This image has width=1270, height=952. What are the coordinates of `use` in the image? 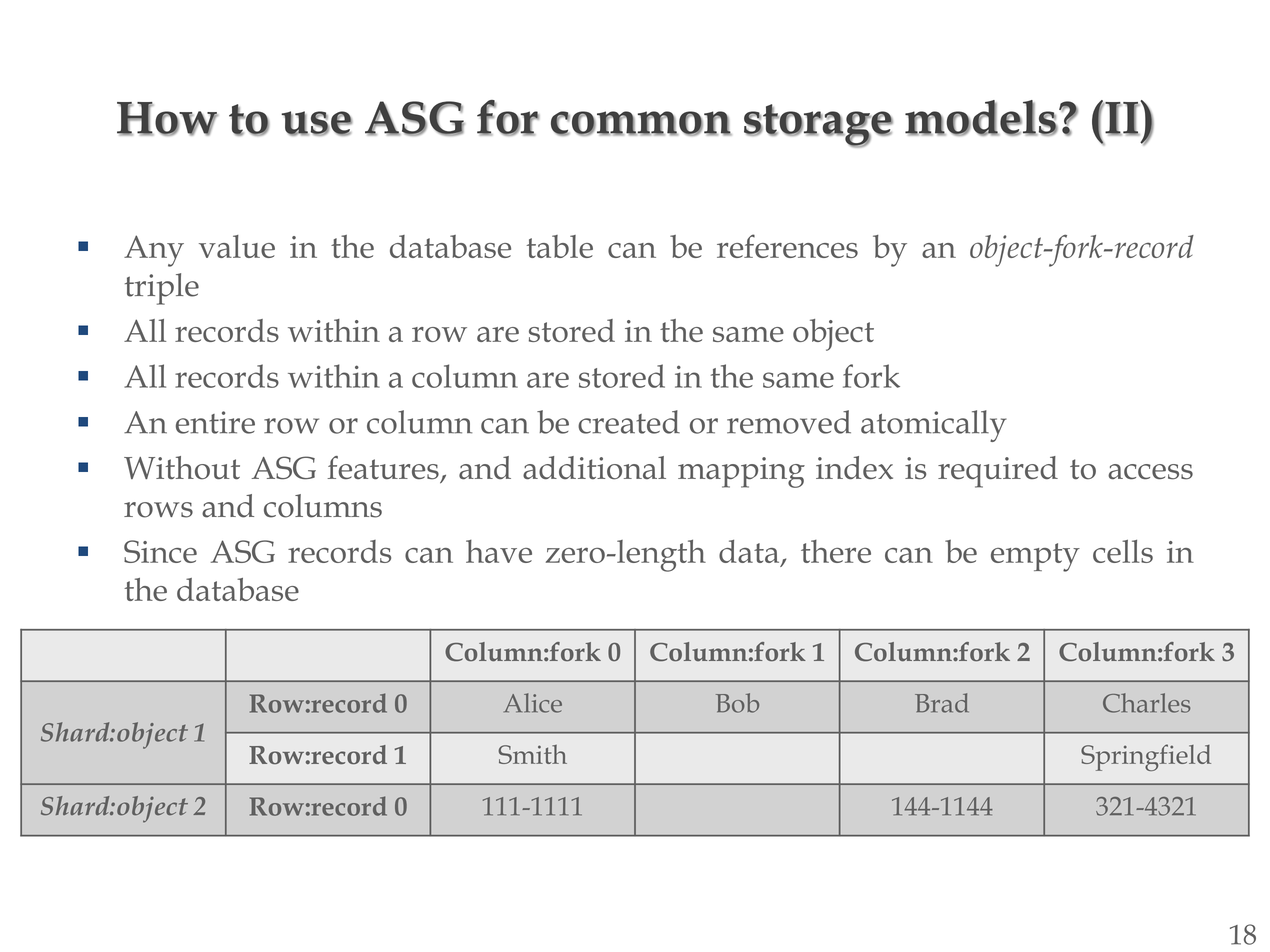 It's located at (317, 123).
